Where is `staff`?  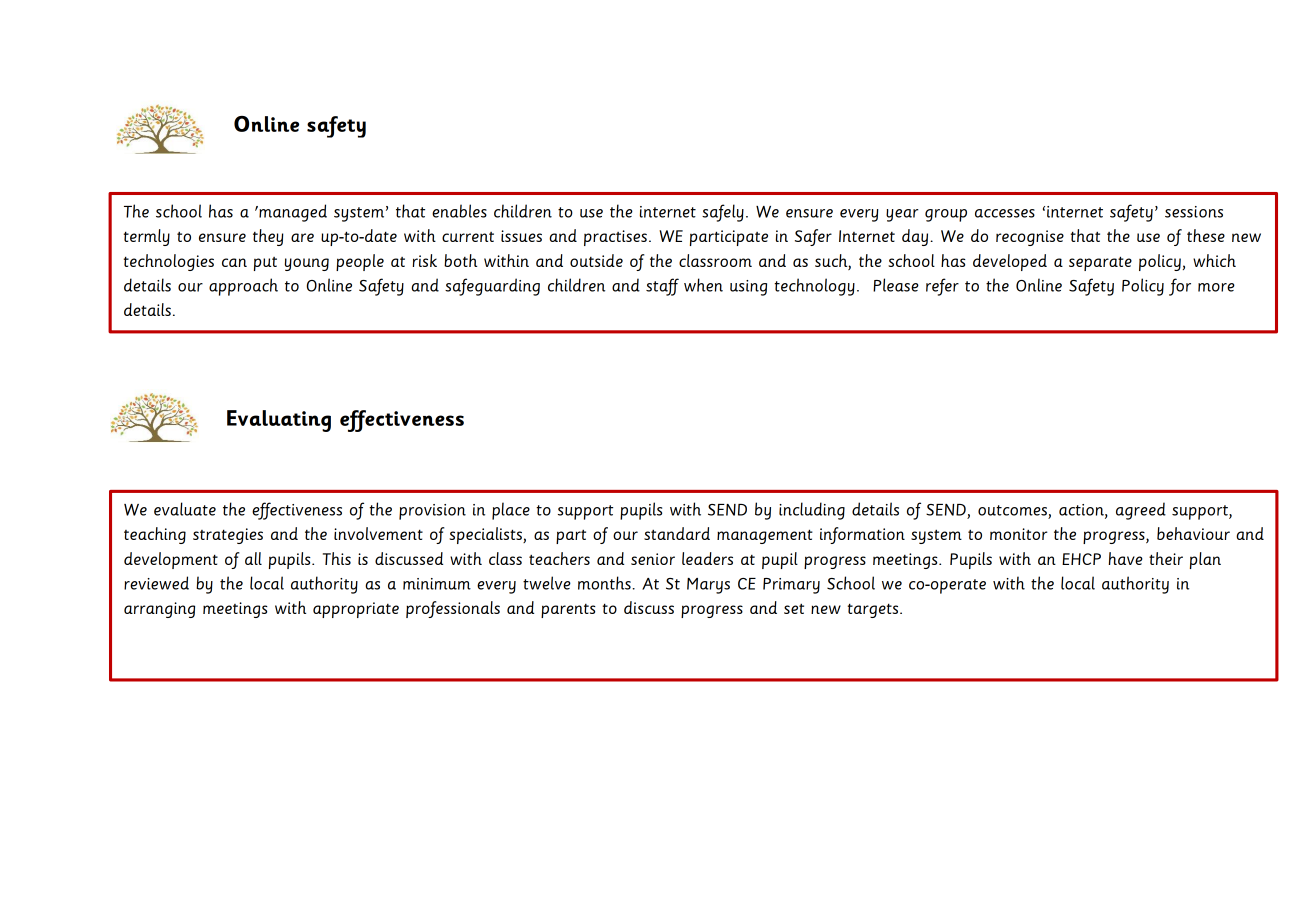 staff is located at coordinates (662, 287).
